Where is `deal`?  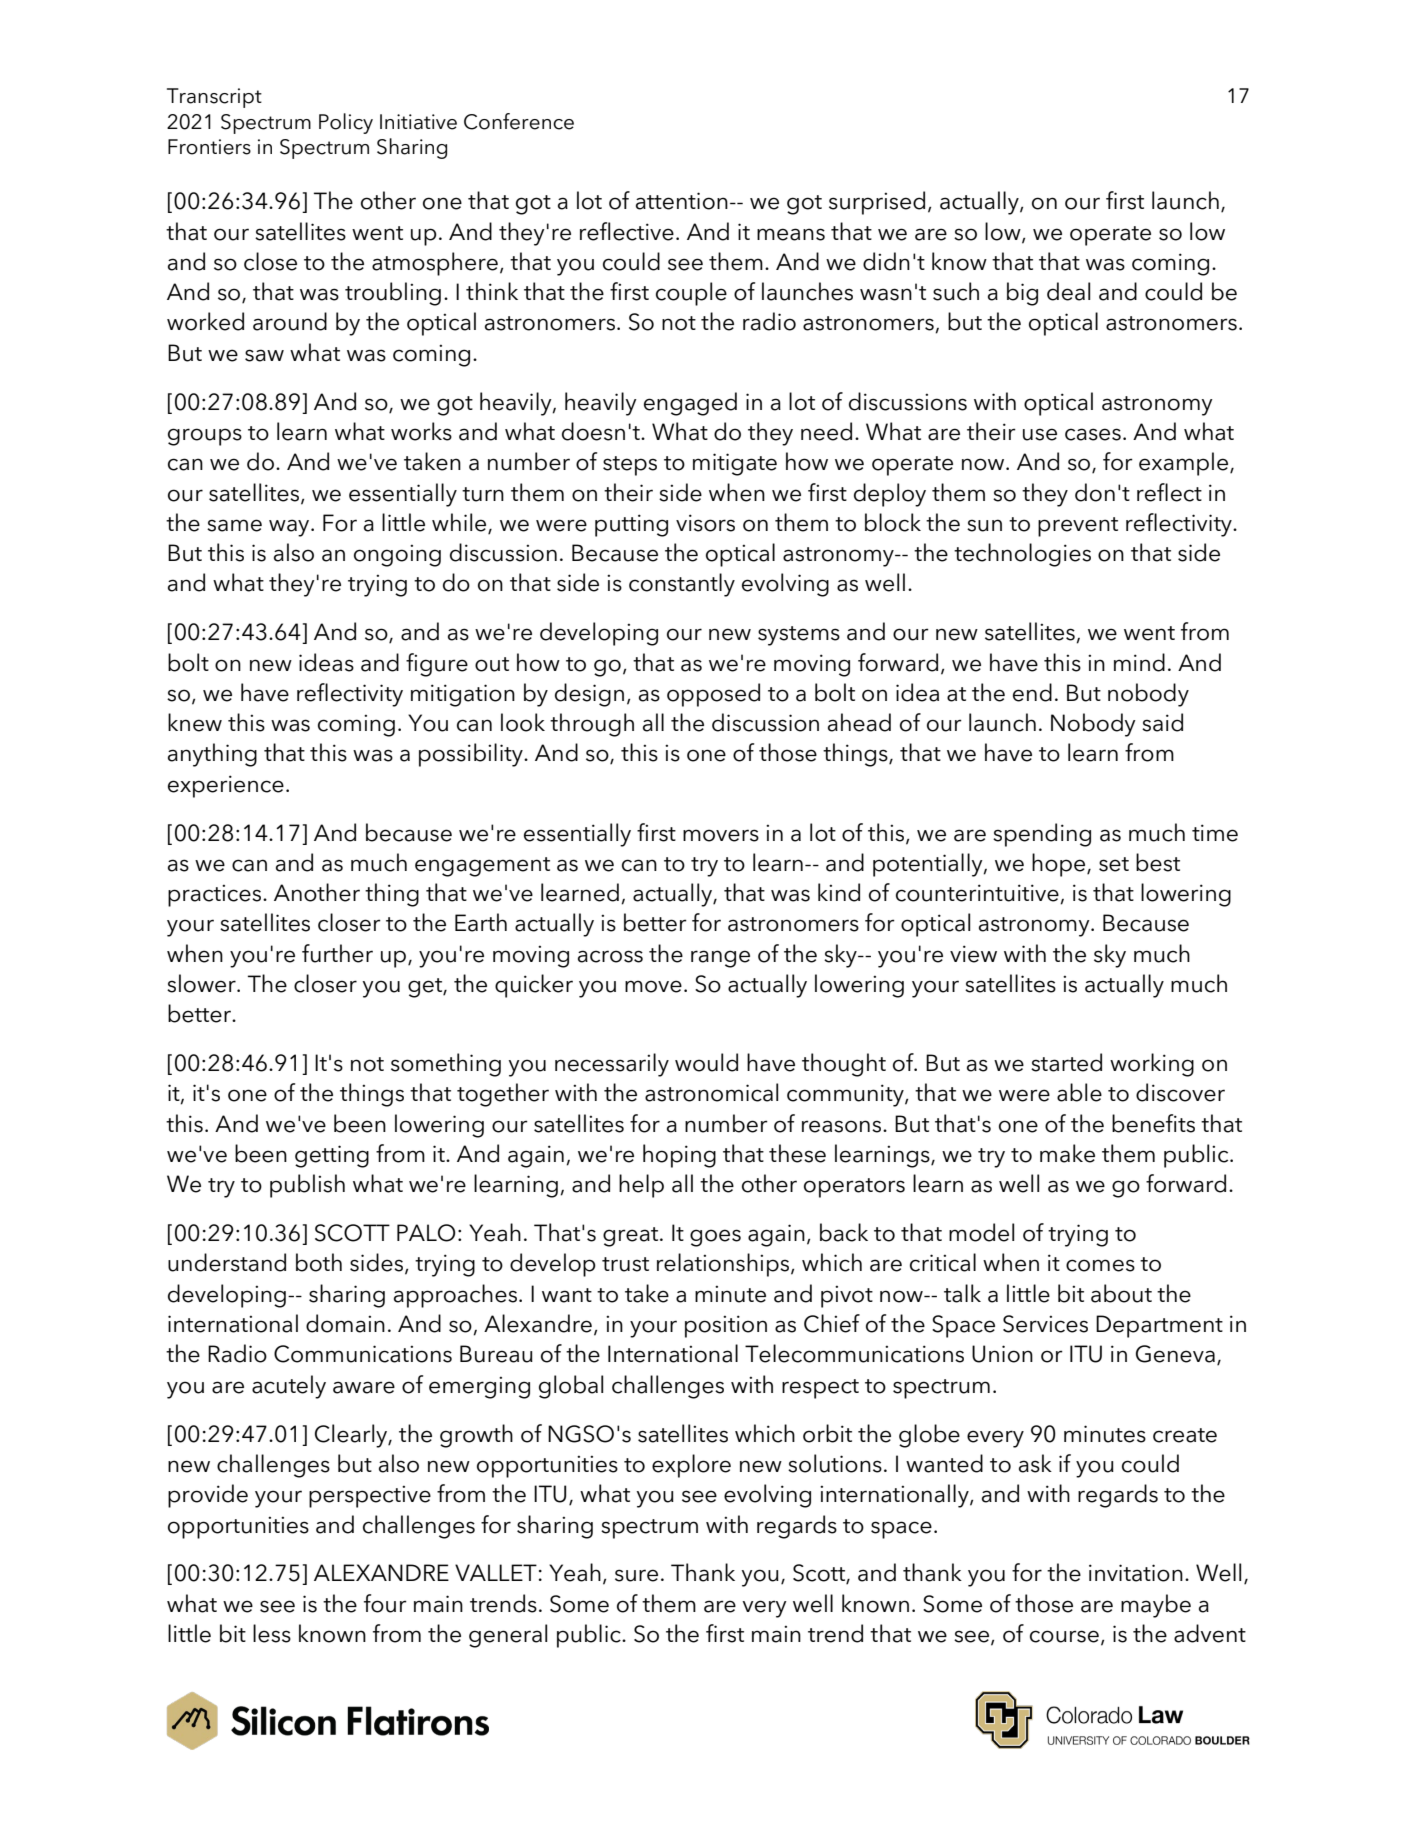
deal is located at coordinates (1068, 291).
